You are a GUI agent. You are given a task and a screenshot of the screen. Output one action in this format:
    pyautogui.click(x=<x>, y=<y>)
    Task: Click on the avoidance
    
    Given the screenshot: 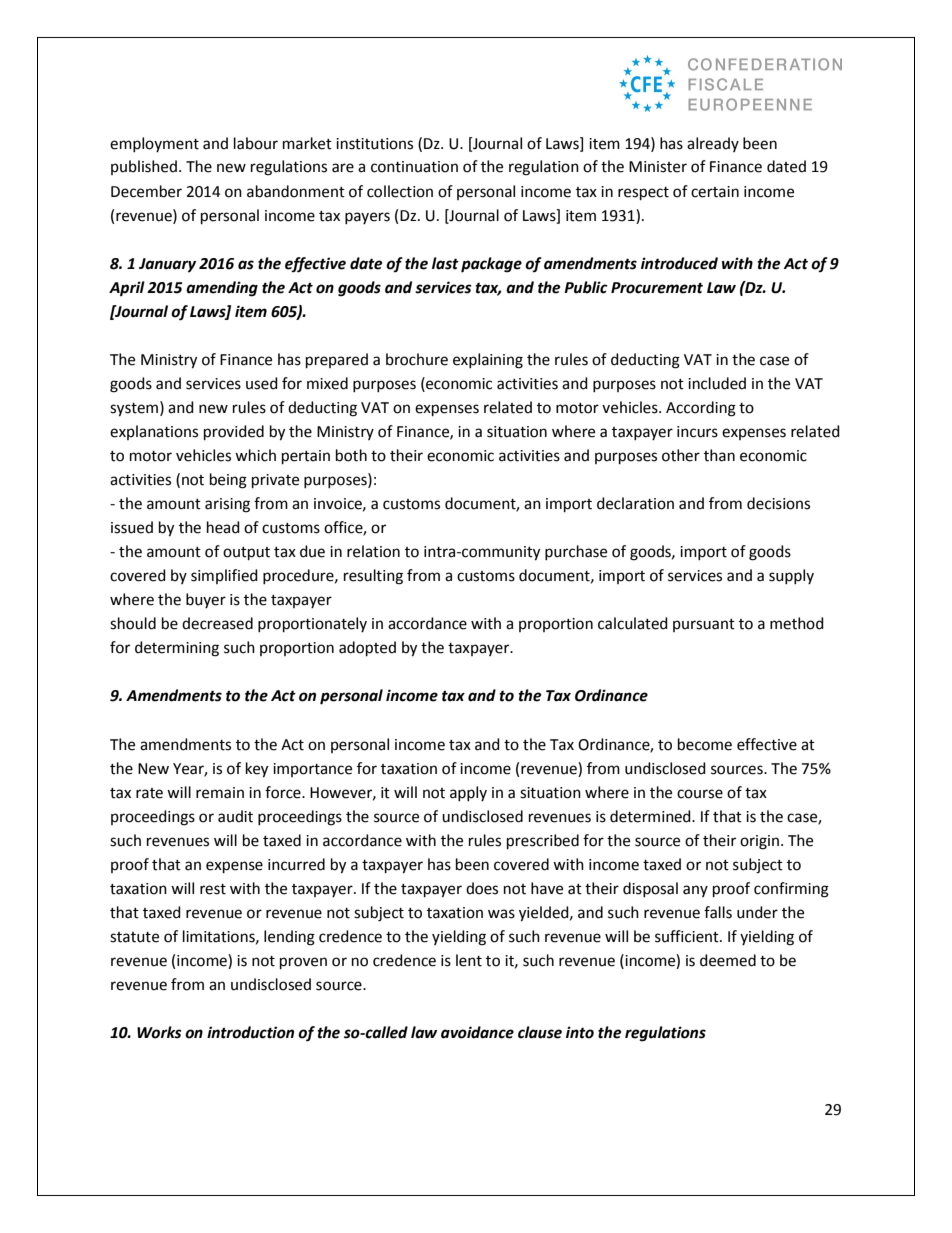 What is the action you would take?
    pyautogui.click(x=477, y=1032)
